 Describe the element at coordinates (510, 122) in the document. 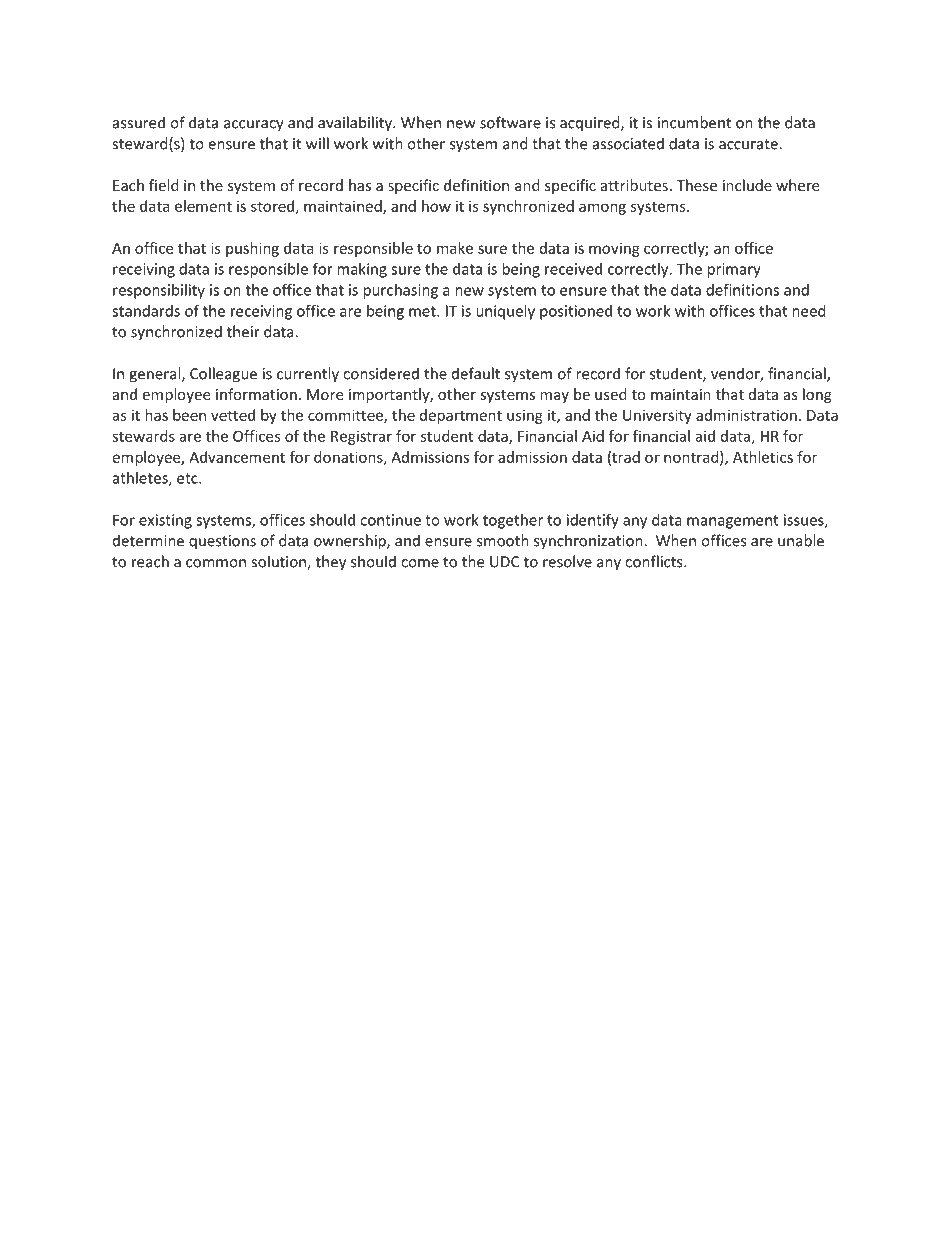

I see `software` at that location.
